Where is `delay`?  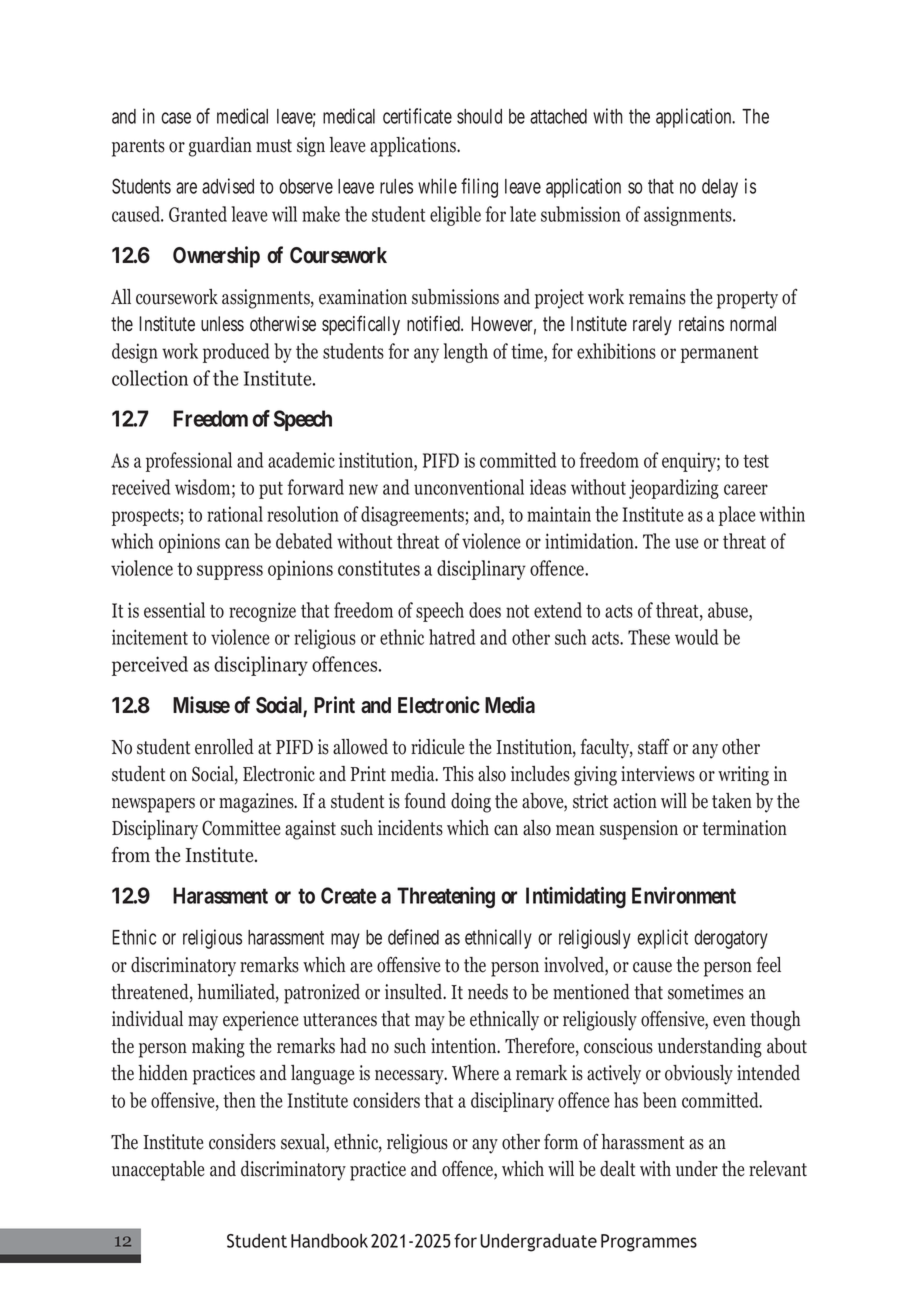 delay is located at coordinates (720, 188).
